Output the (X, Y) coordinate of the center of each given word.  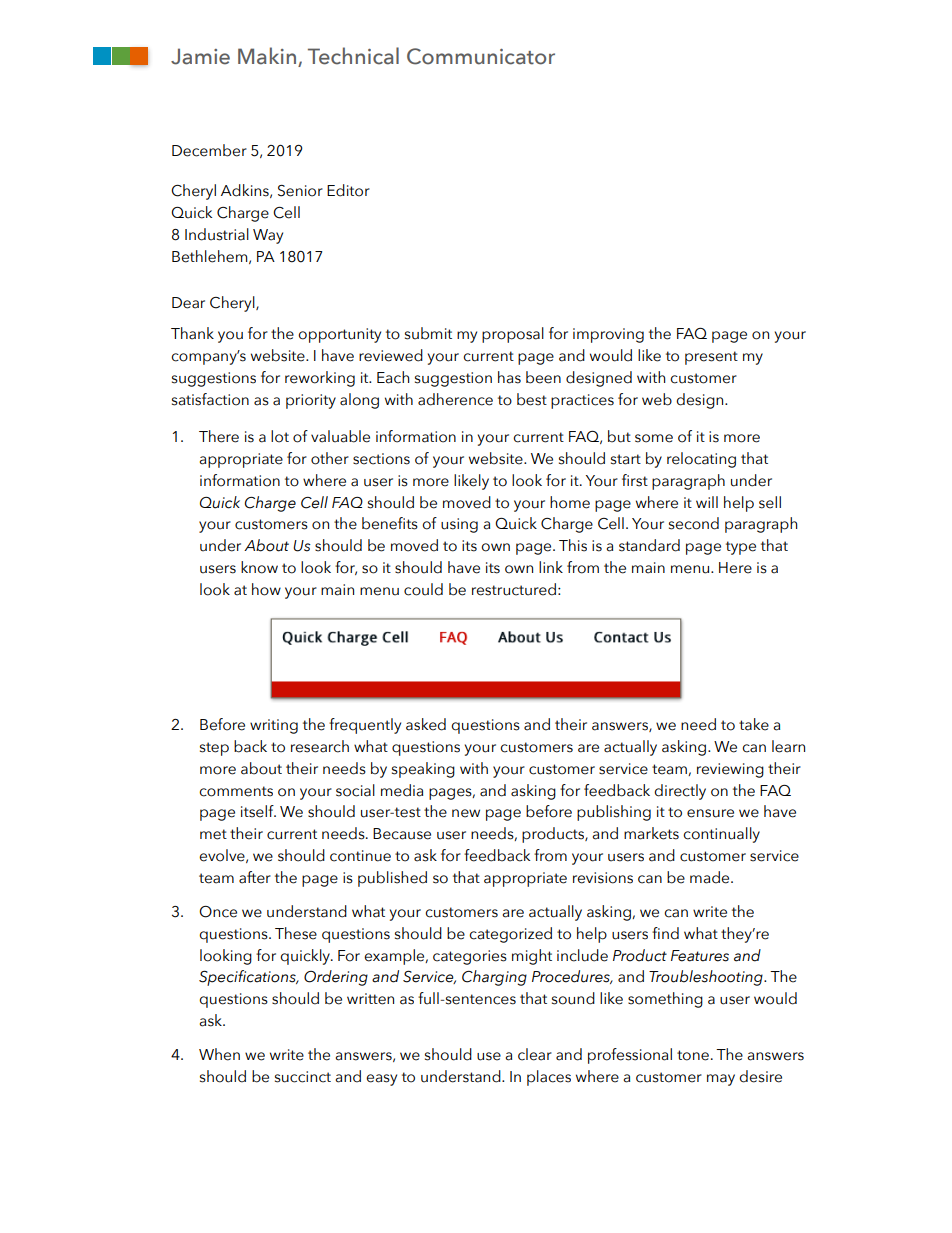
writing (274, 726)
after (255, 877)
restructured (514, 589)
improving (608, 335)
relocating (701, 460)
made (711, 877)
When (219, 1054)
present (711, 358)
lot (280, 436)
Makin (268, 57)
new (466, 813)
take (754, 724)
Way (268, 236)
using (459, 525)
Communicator (481, 56)
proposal (513, 335)
